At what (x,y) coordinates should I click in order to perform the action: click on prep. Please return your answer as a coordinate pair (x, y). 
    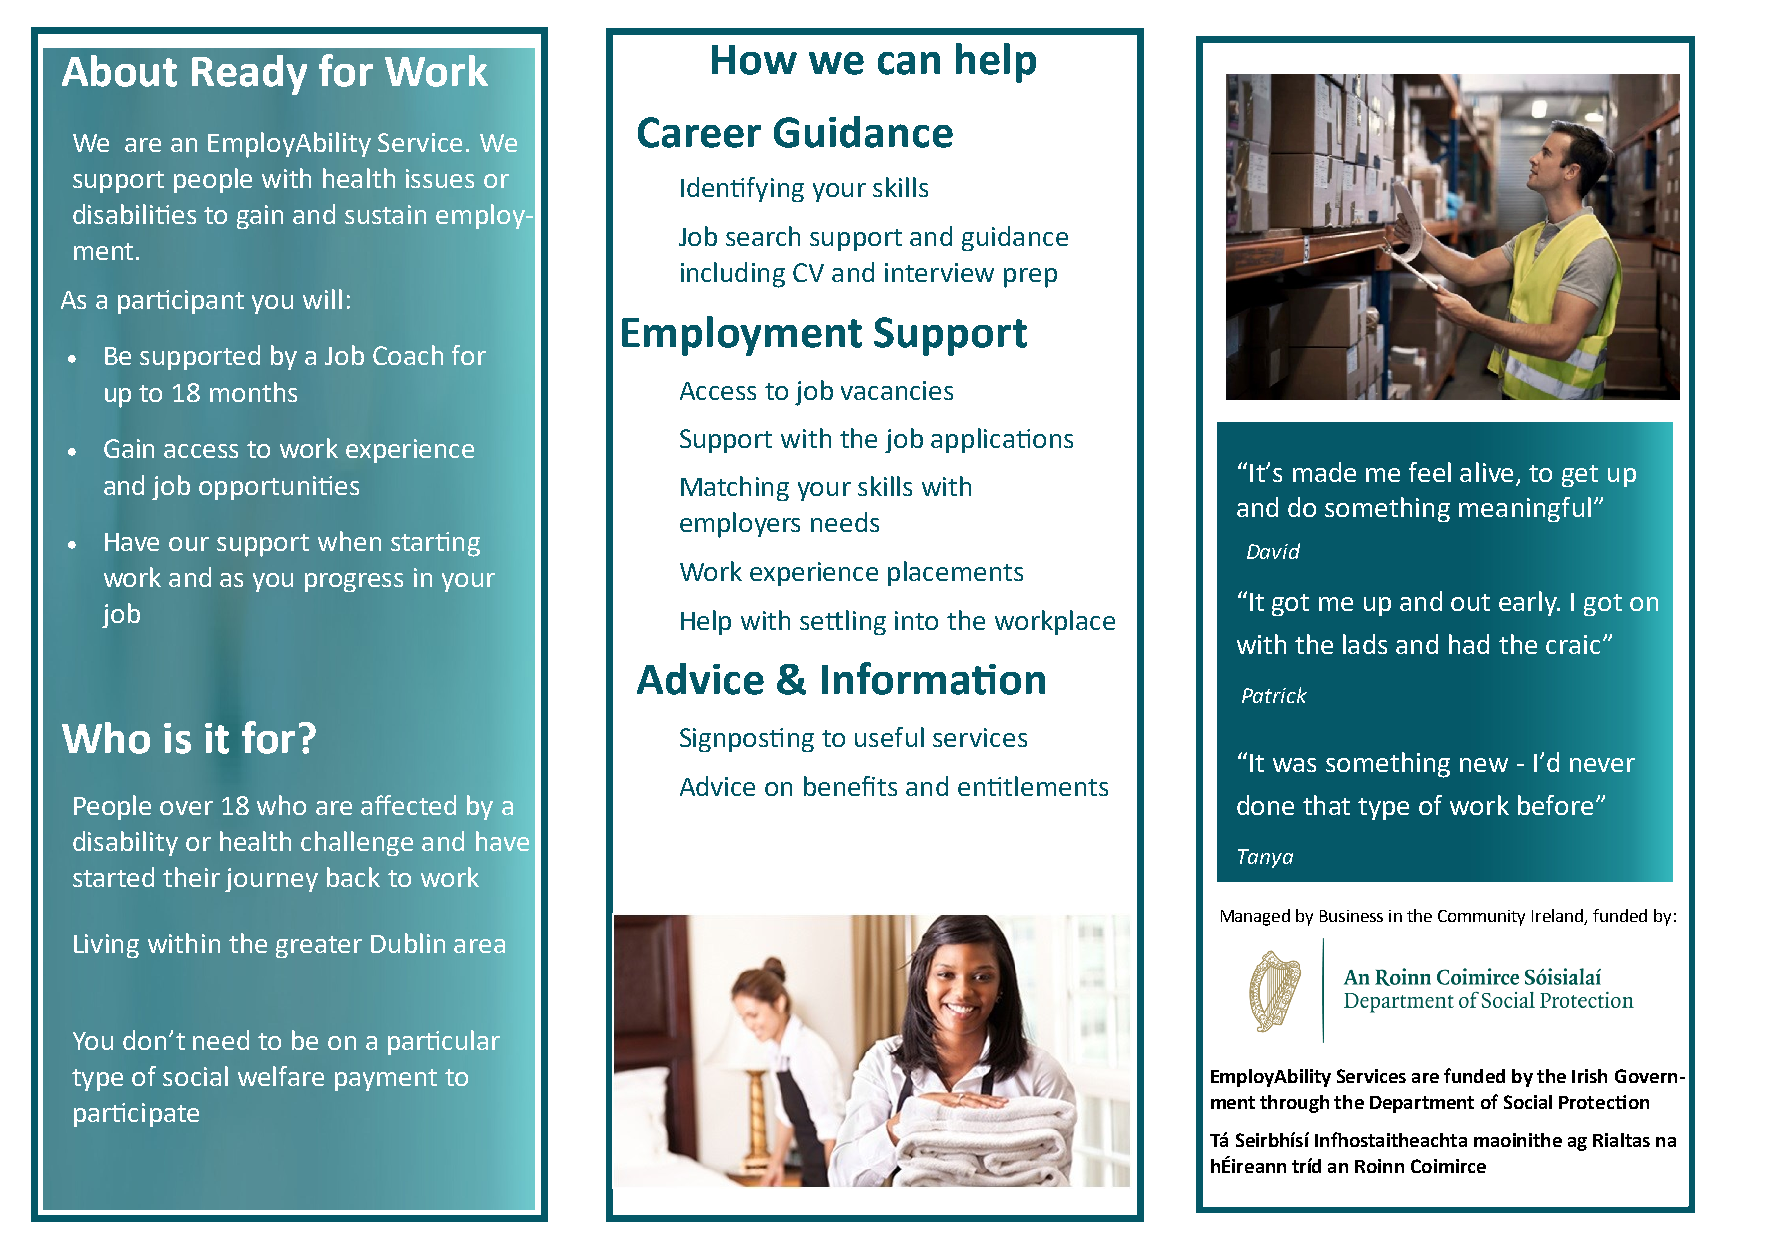
    Looking at the image, I should click on (1030, 278).
